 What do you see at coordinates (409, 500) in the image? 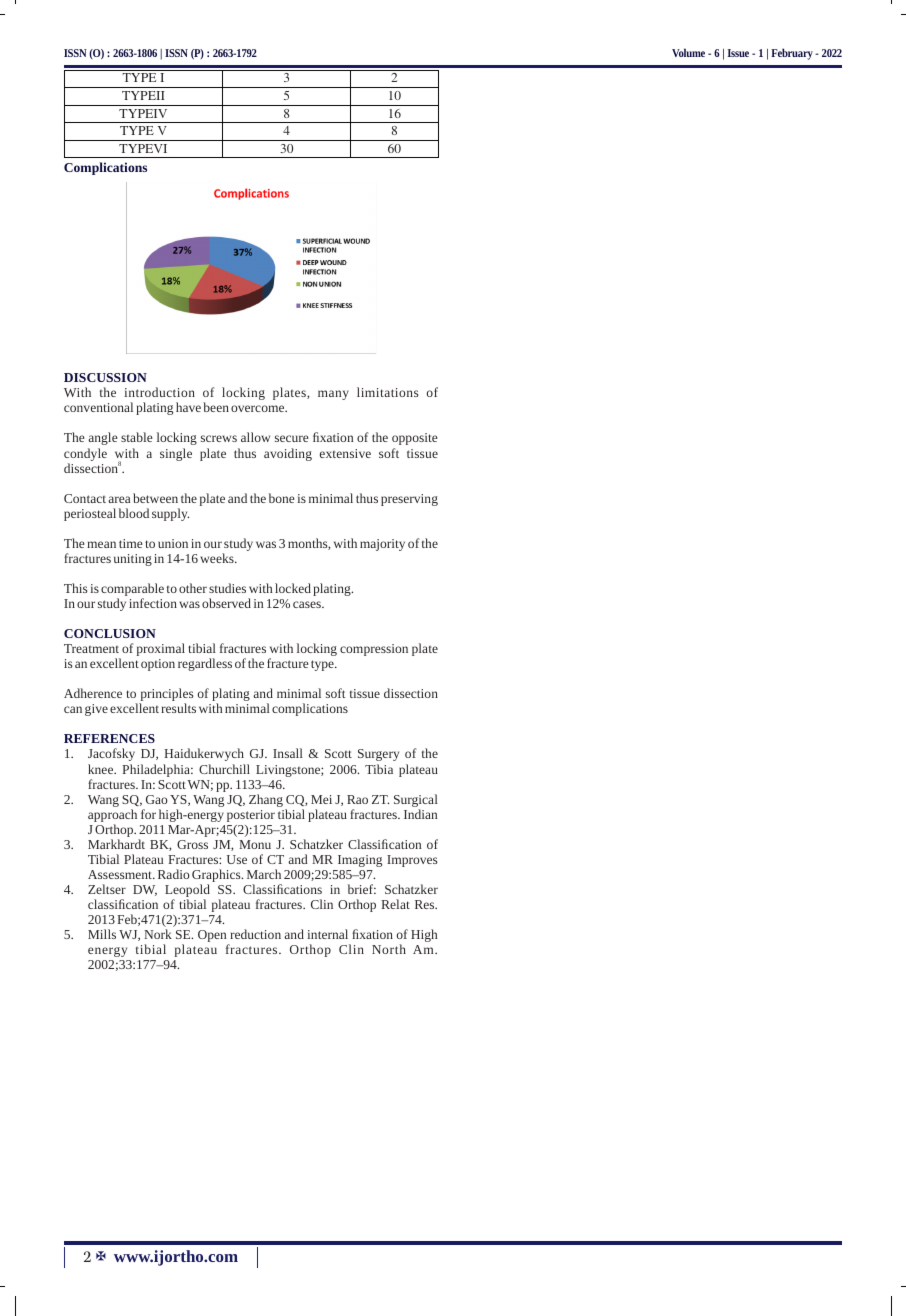
I see `preserving` at bounding box center [409, 500].
